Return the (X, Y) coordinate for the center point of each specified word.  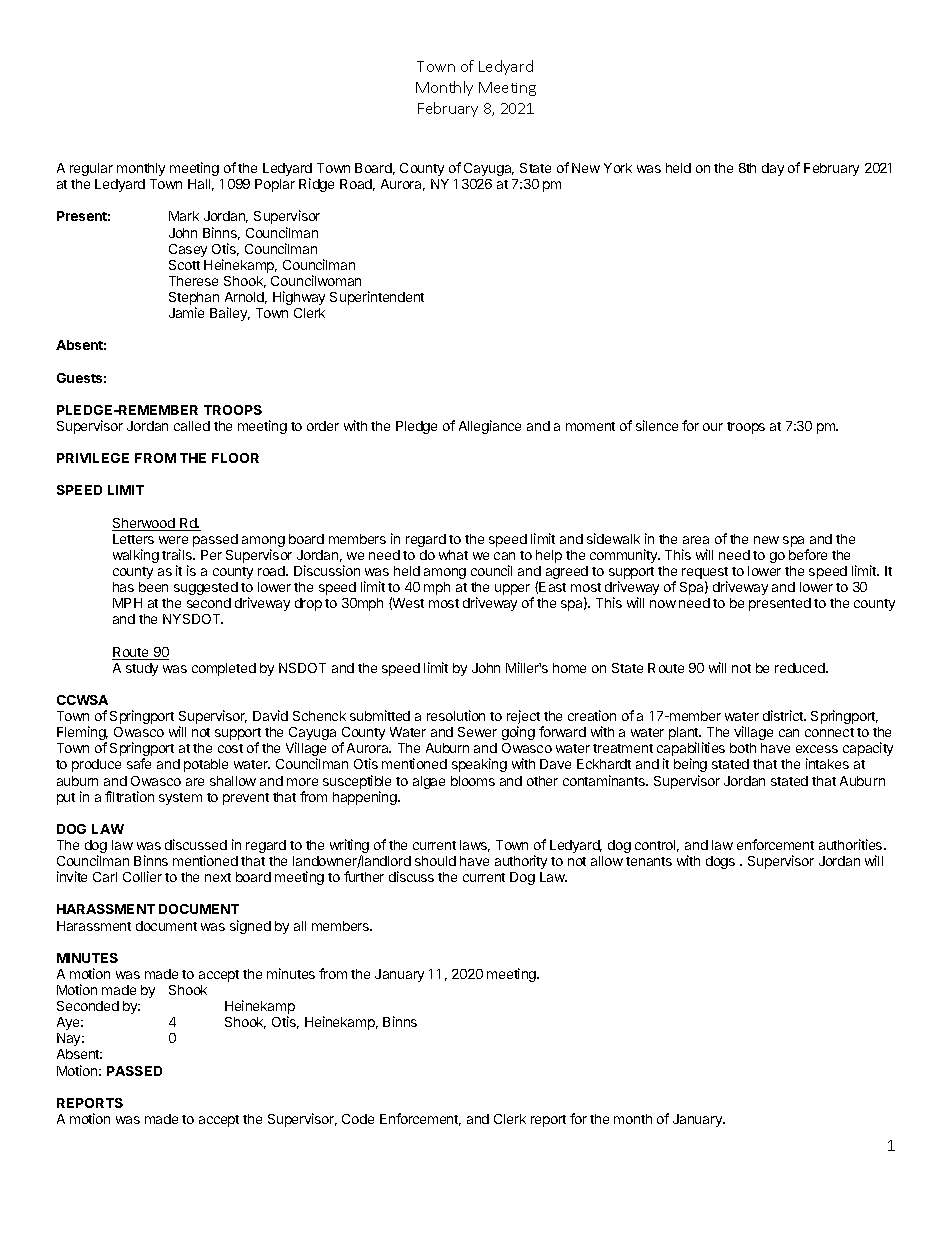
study (142, 669)
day (773, 169)
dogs (720, 862)
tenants (649, 861)
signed (250, 927)
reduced (801, 668)
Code (358, 1119)
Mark (184, 216)
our (713, 427)
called (192, 426)
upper (514, 591)
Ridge (316, 185)
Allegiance (490, 427)
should (435, 861)
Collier (142, 876)
